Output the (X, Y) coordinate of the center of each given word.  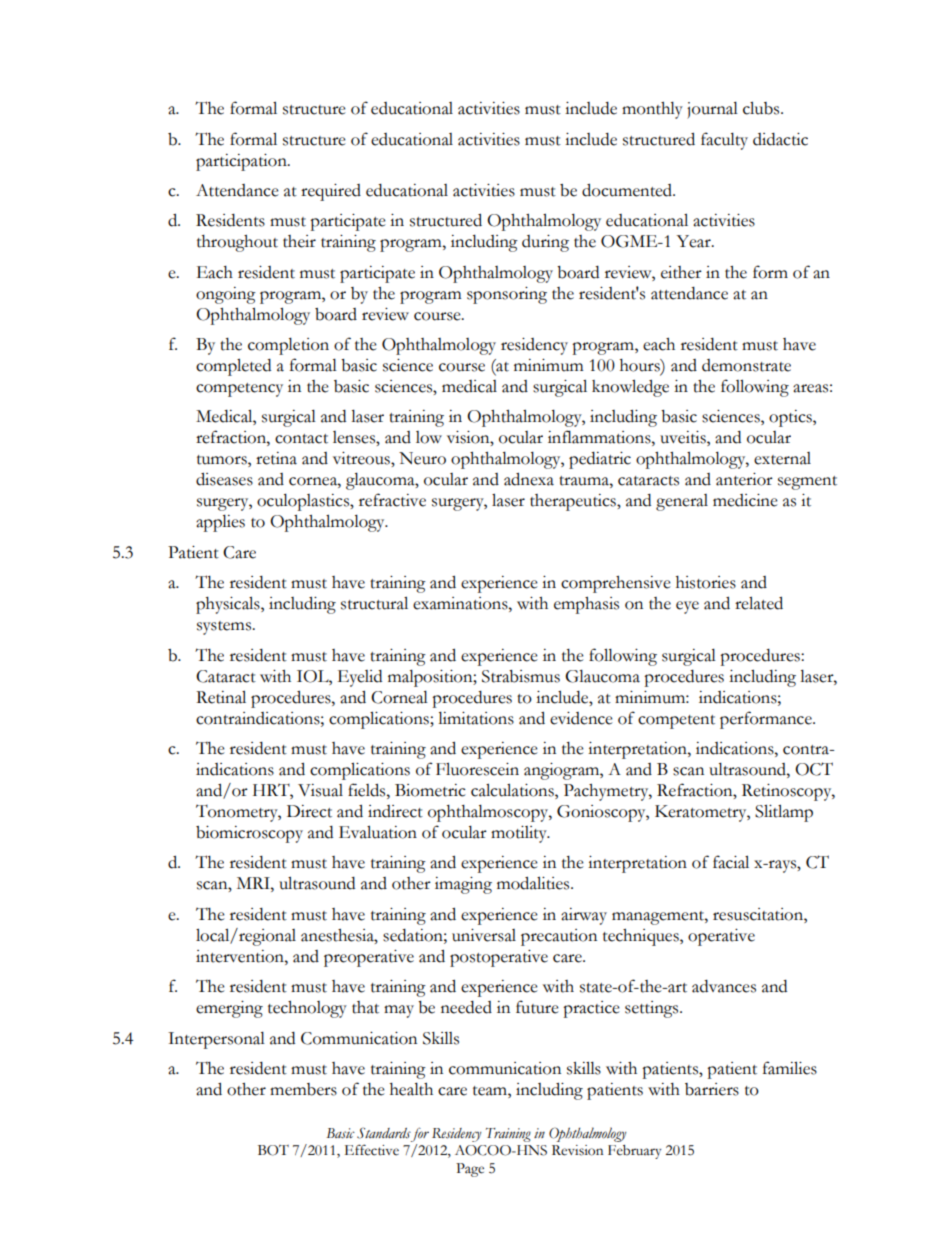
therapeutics (574, 502)
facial (731, 862)
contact (301, 439)
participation (242, 162)
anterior (744, 479)
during (545, 243)
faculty (724, 141)
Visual (320, 790)
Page (470, 1170)
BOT (273, 1150)
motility (520, 834)
